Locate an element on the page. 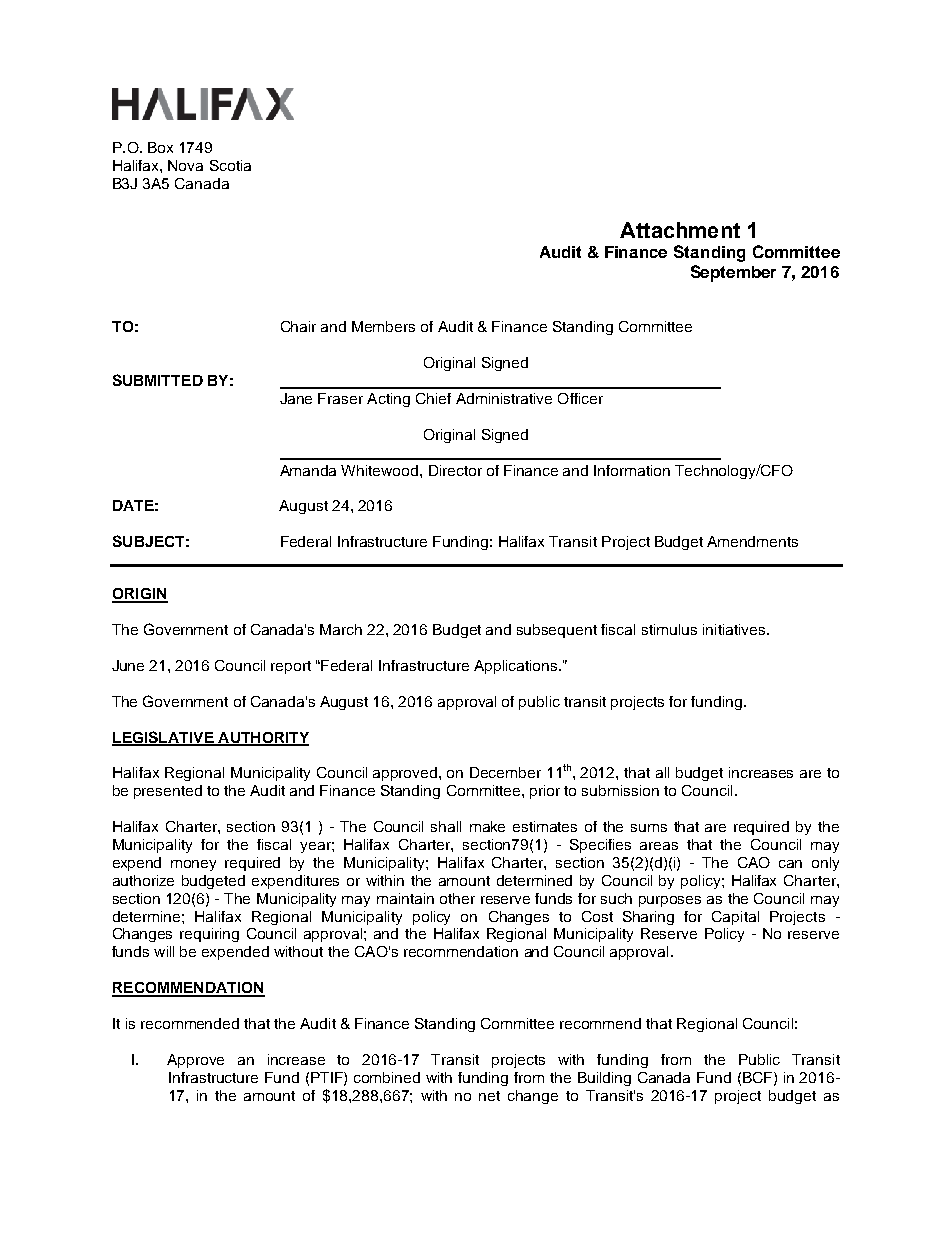  combined is located at coordinates (387, 1077).
